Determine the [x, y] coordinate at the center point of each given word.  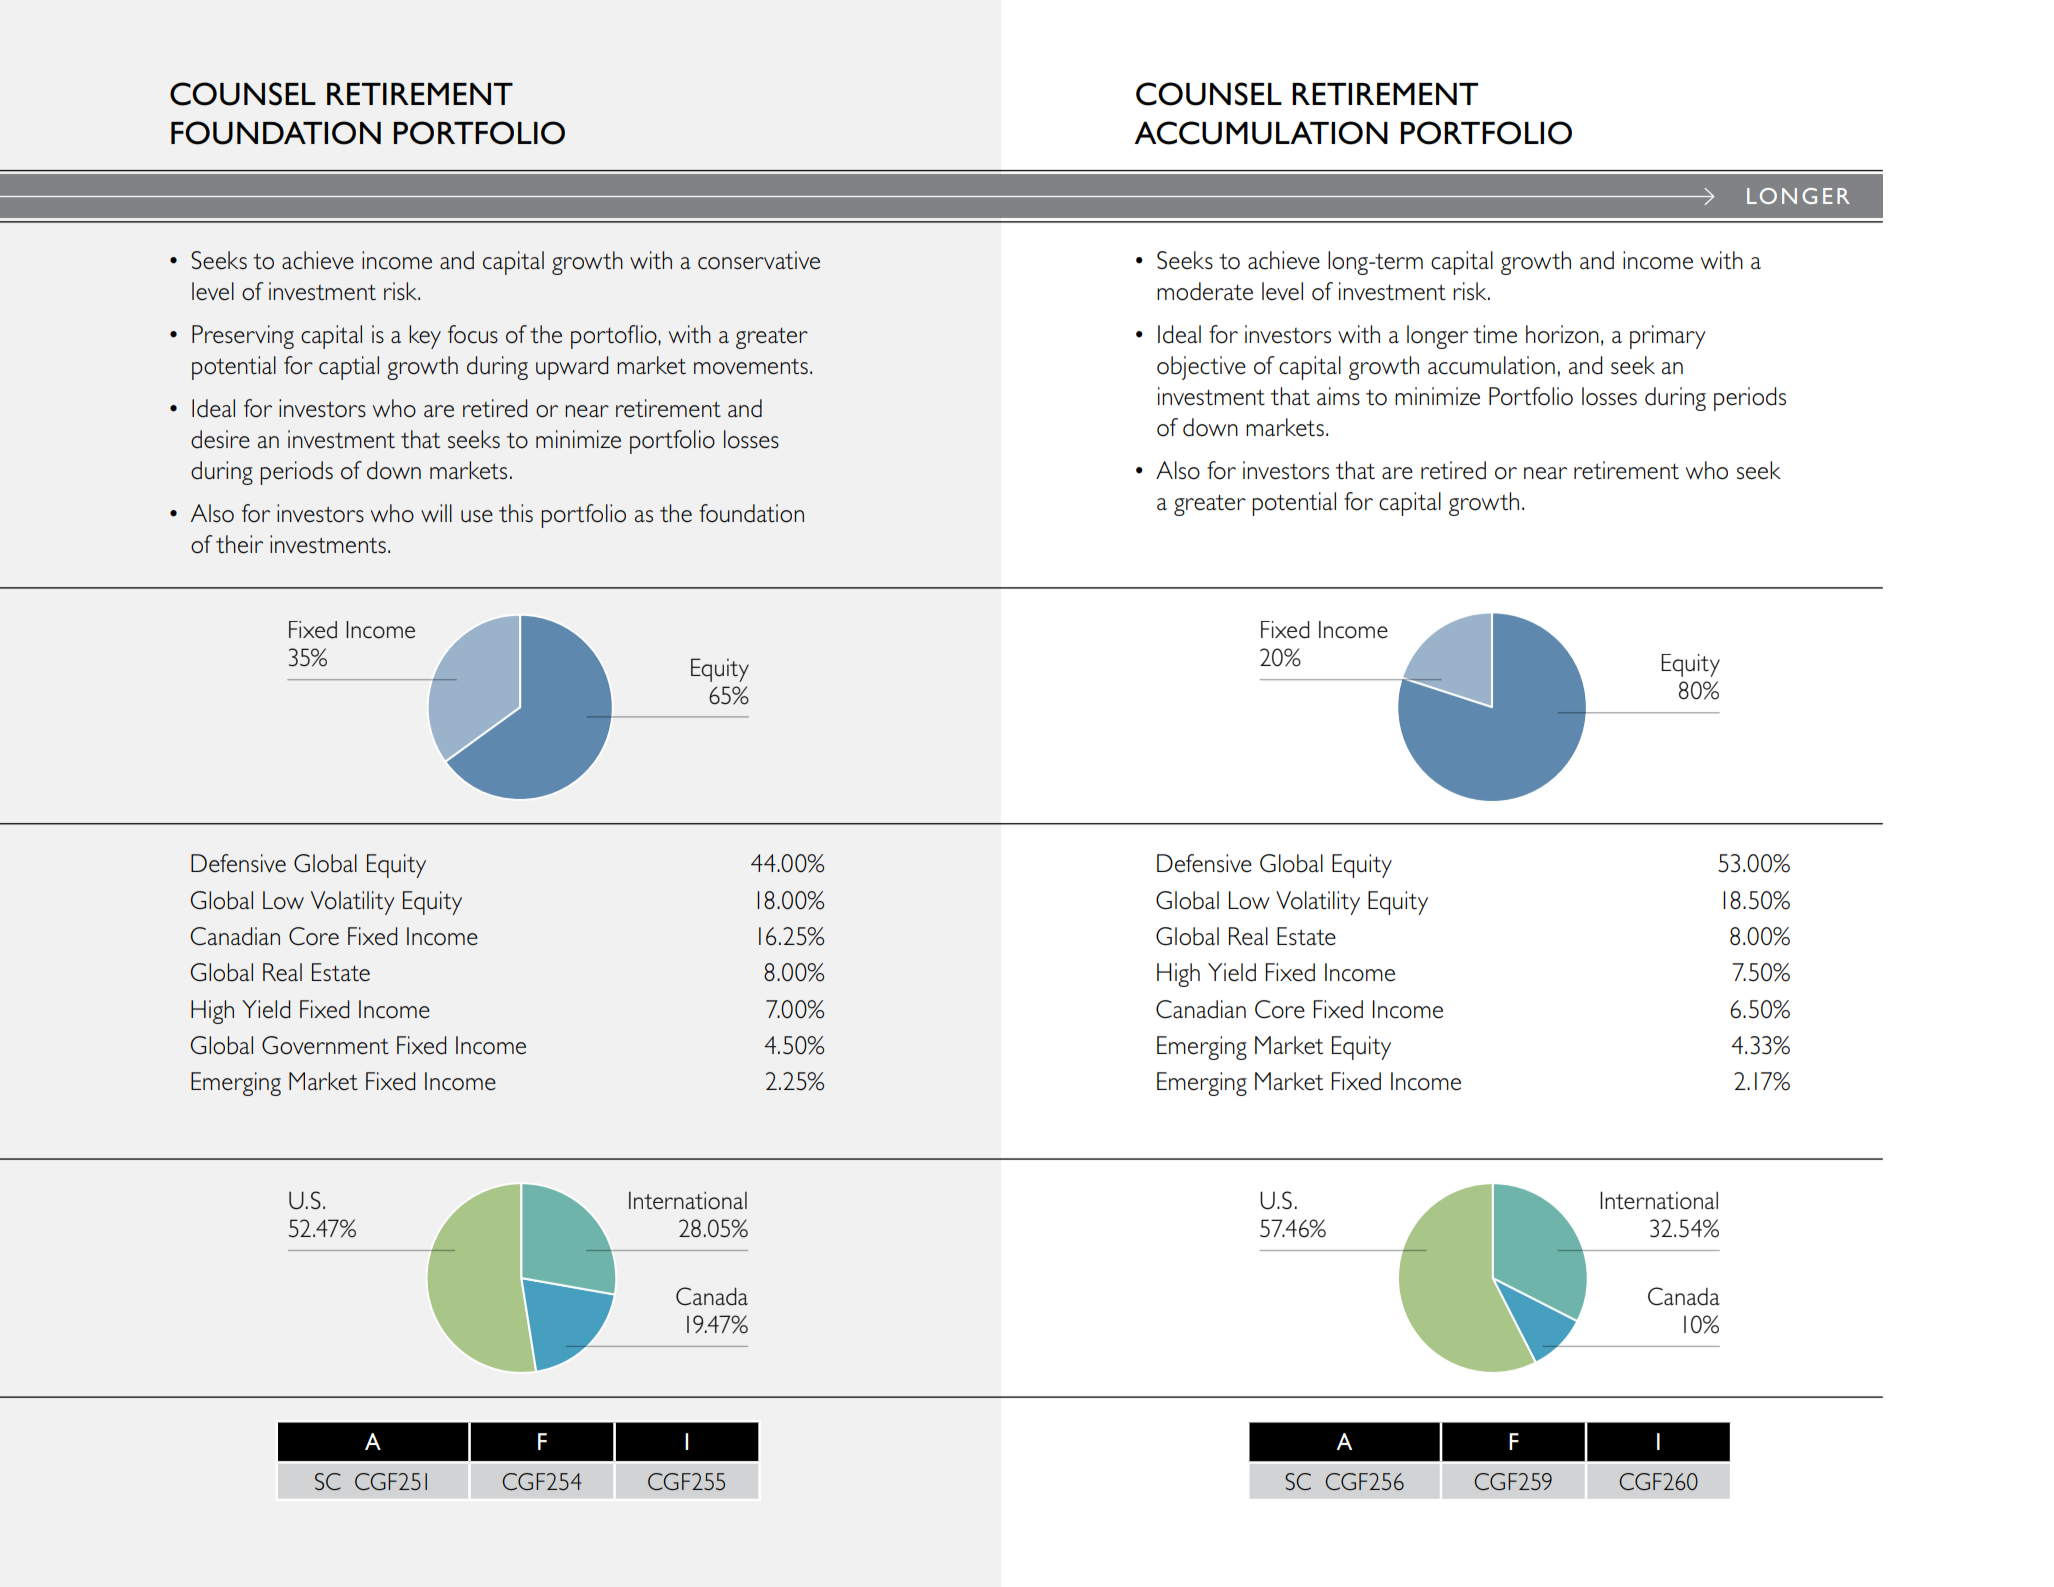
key [425, 337]
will [436, 513]
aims [1338, 396]
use [477, 516]
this [516, 513]
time [1495, 334]
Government [325, 1045]
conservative [759, 260]
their [239, 544]
